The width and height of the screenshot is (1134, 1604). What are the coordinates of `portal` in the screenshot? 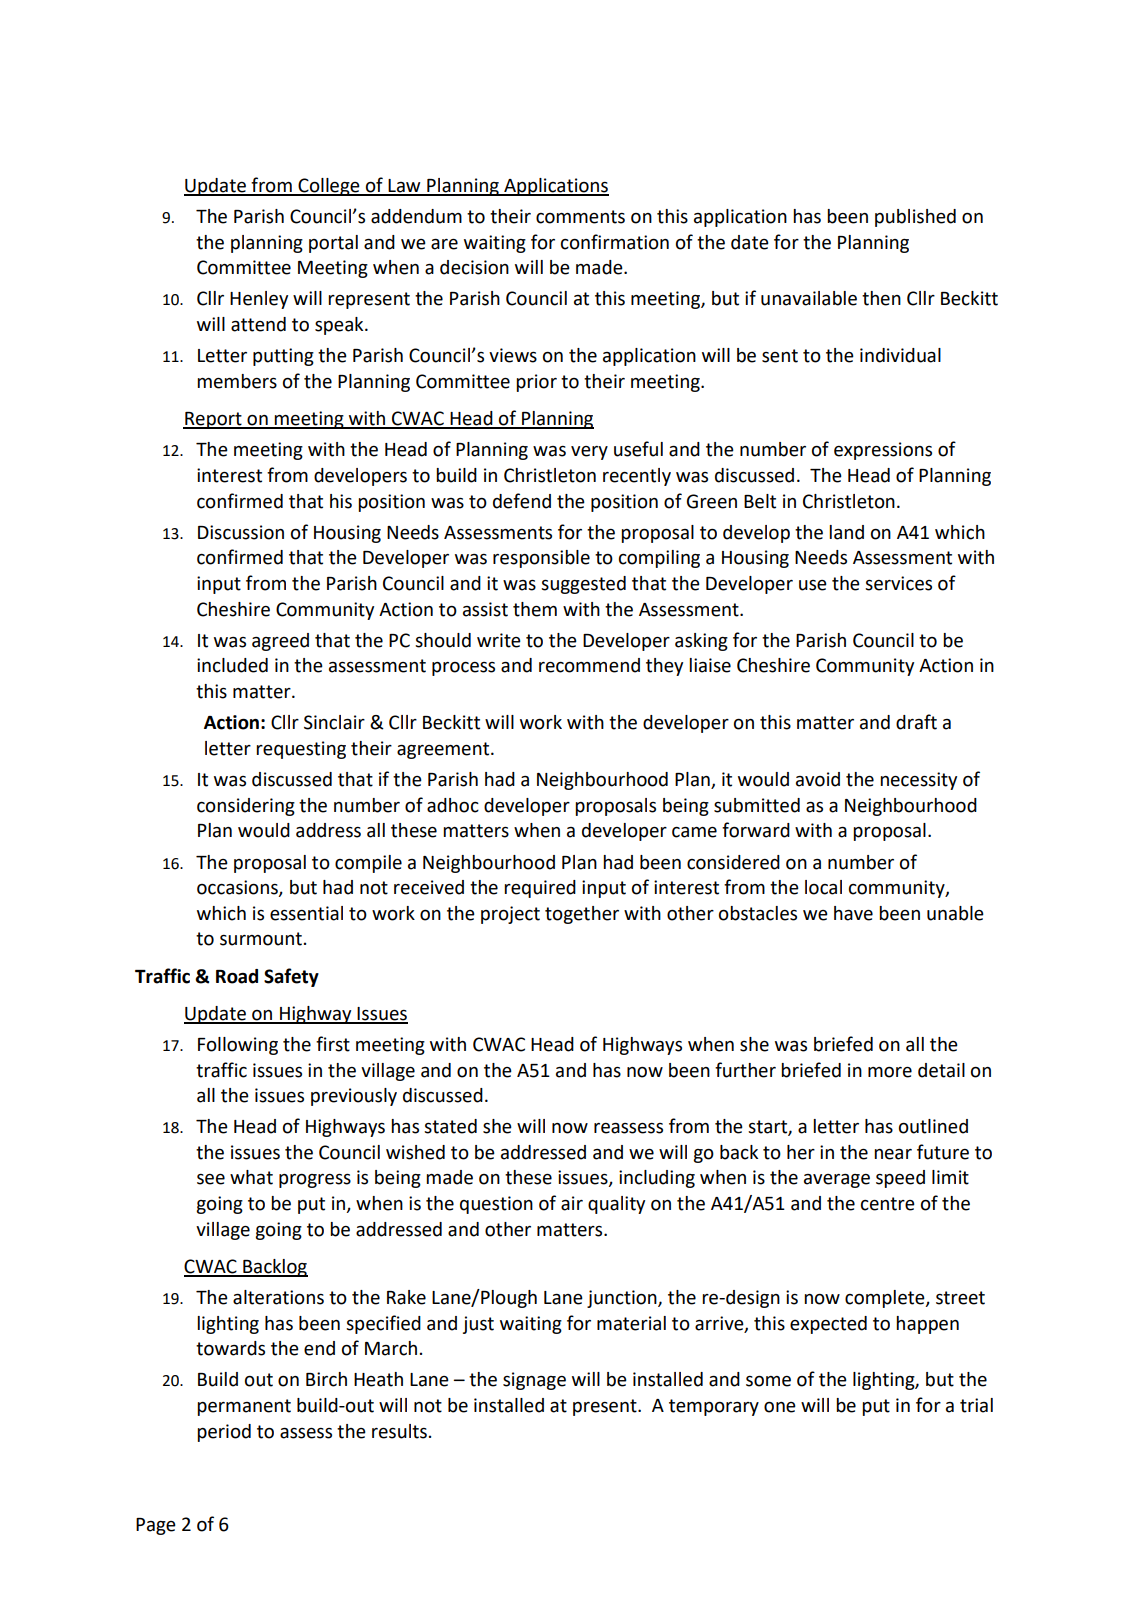 It's located at (333, 244).
